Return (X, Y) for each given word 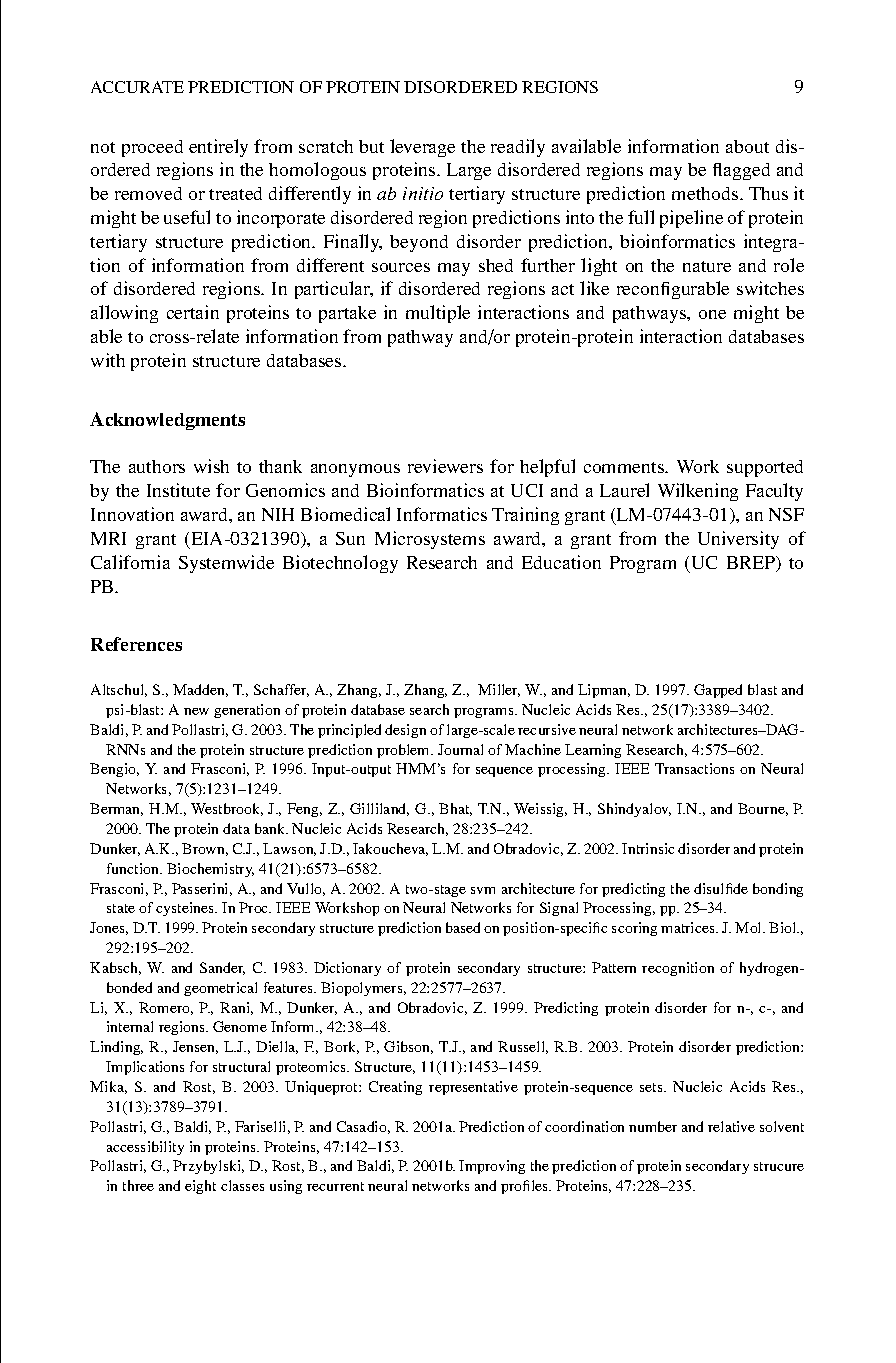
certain (193, 312)
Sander (222, 968)
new (196, 711)
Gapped (718, 691)
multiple (438, 314)
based (463, 927)
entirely (218, 148)
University (738, 540)
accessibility (145, 1148)
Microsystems (430, 540)
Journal (460, 749)
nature (707, 266)
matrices (689, 927)
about (747, 146)
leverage (422, 148)
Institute (178, 490)
